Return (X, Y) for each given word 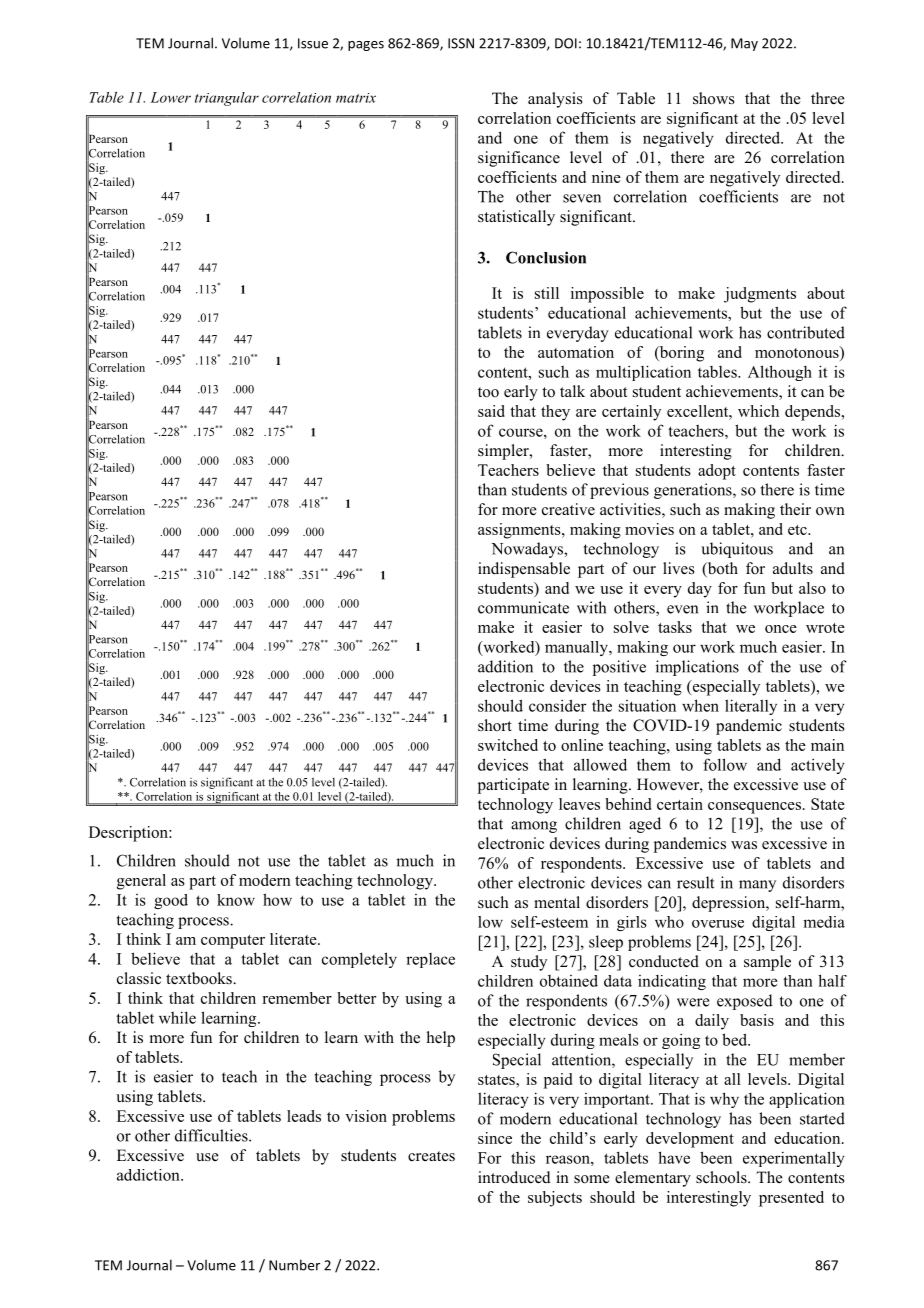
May (744, 44)
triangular (227, 99)
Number (294, 1265)
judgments (760, 295)
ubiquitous (737, 550)
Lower (170, 97)
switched (508, 745)
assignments (520, 531)
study (529, 963)
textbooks (200, 978)
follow (725, 764)
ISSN (461, 43)
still (547, 293)
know (236, 900)
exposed (745, 1002)
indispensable (524, 570)
